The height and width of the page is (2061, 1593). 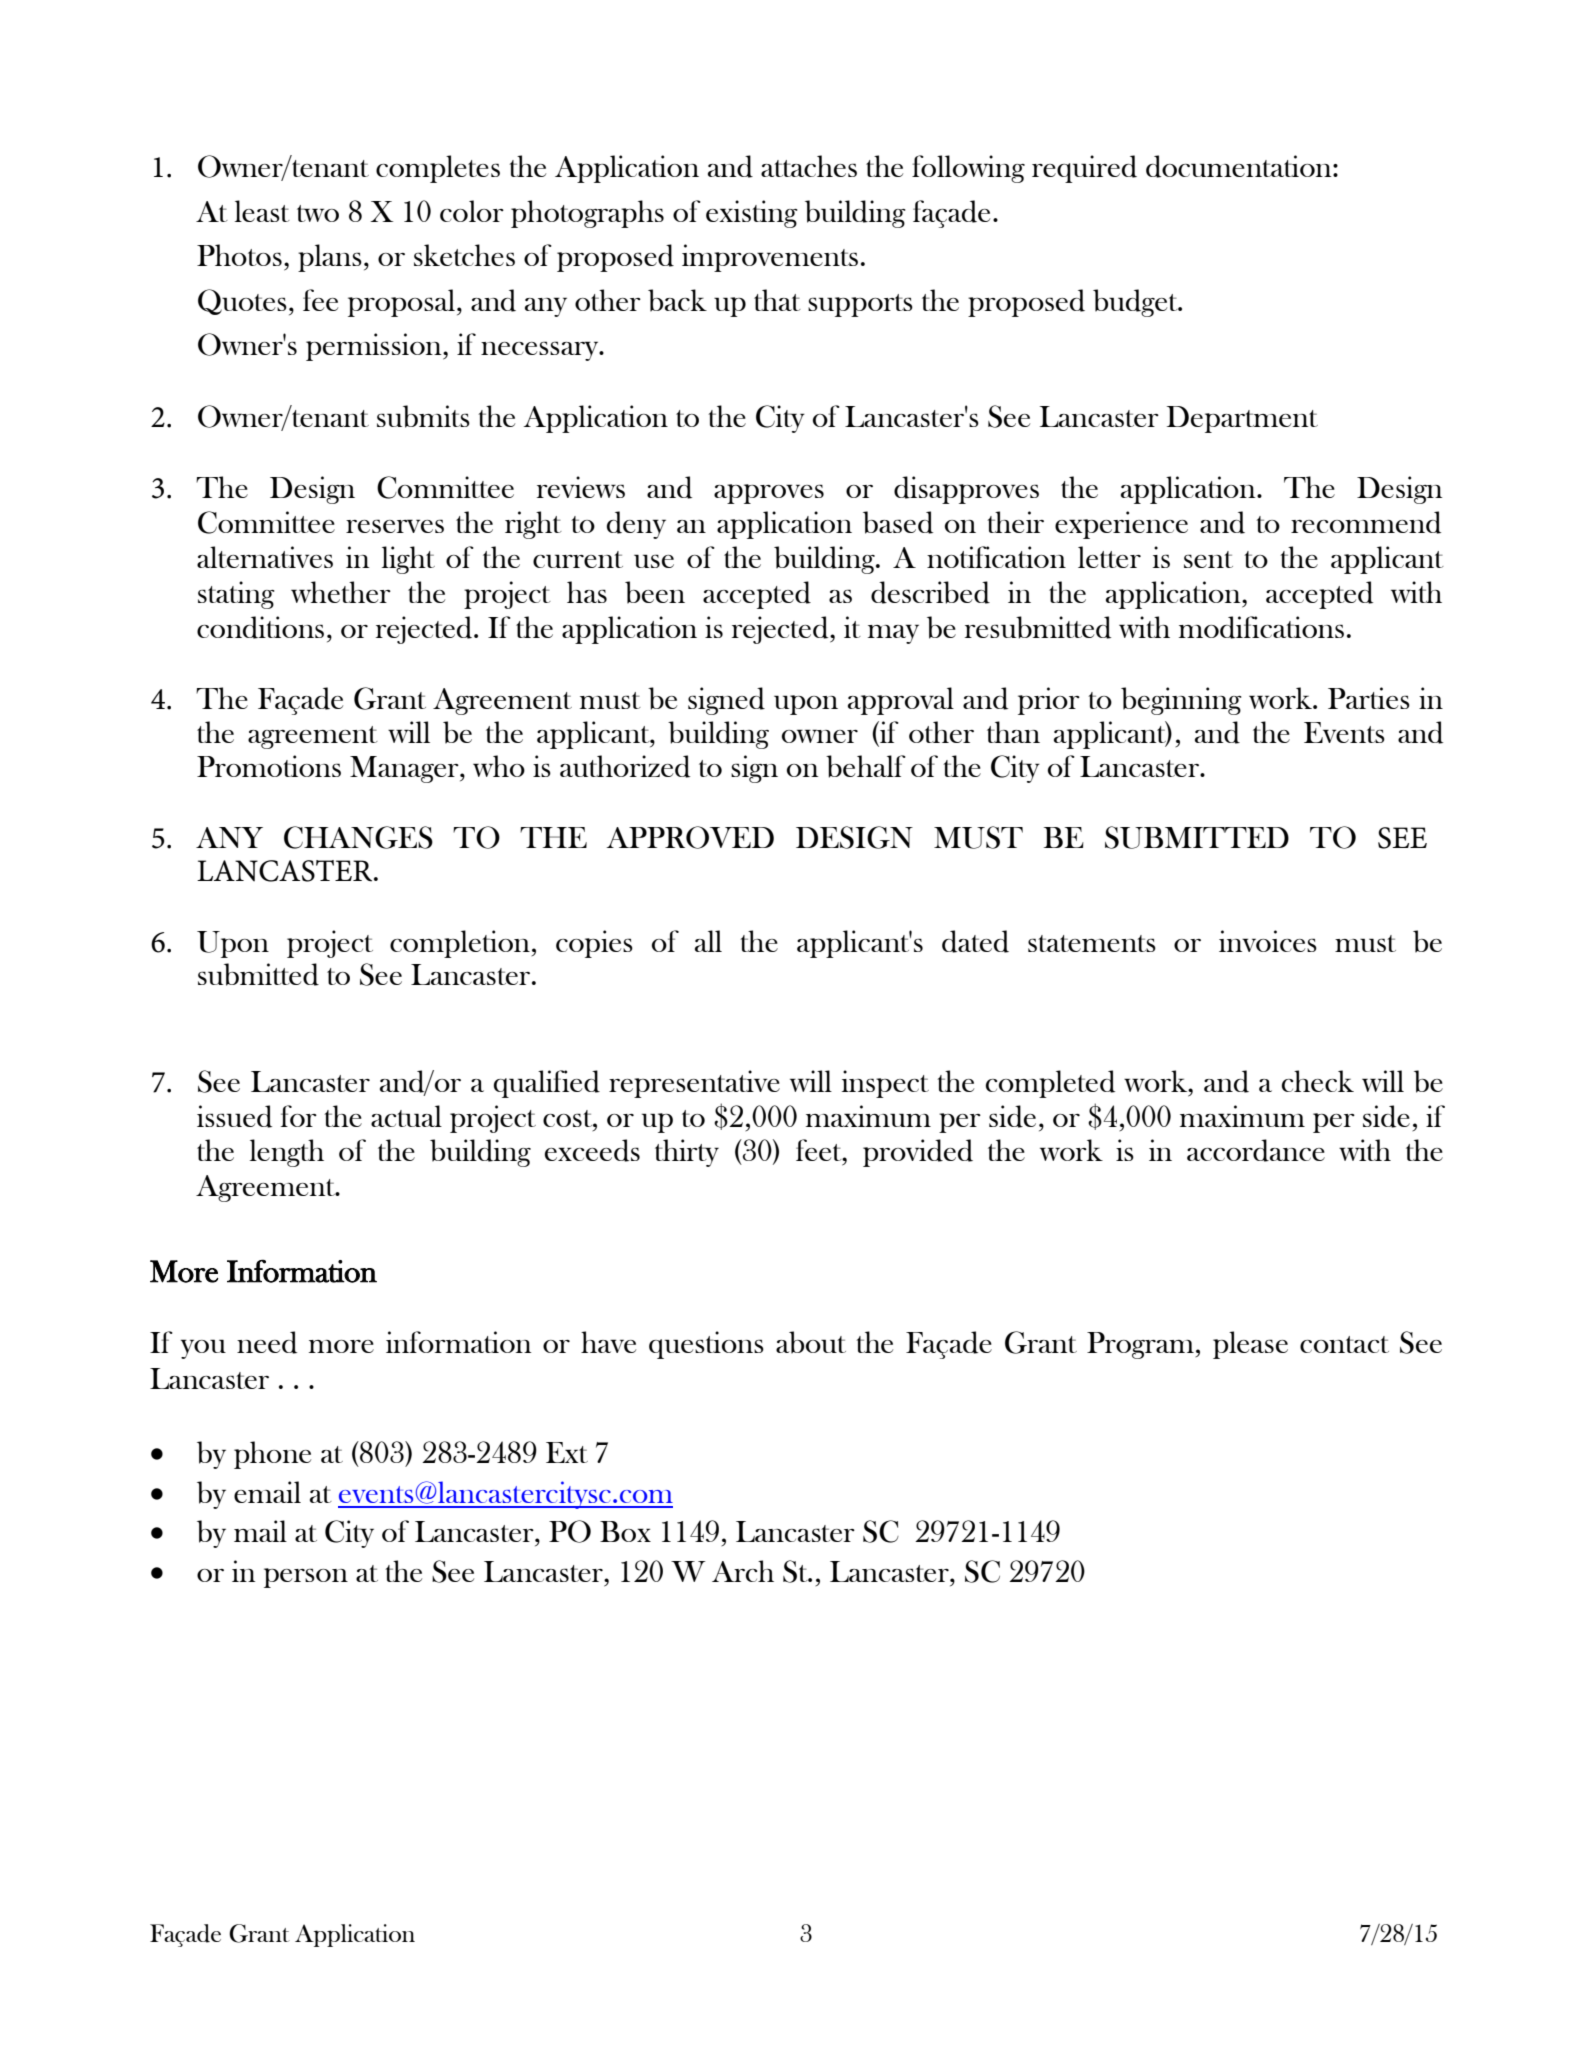 What do you see at coordinates (743, 1571) in the page?
I see `Arch` at bounding box center [743, 1571].
